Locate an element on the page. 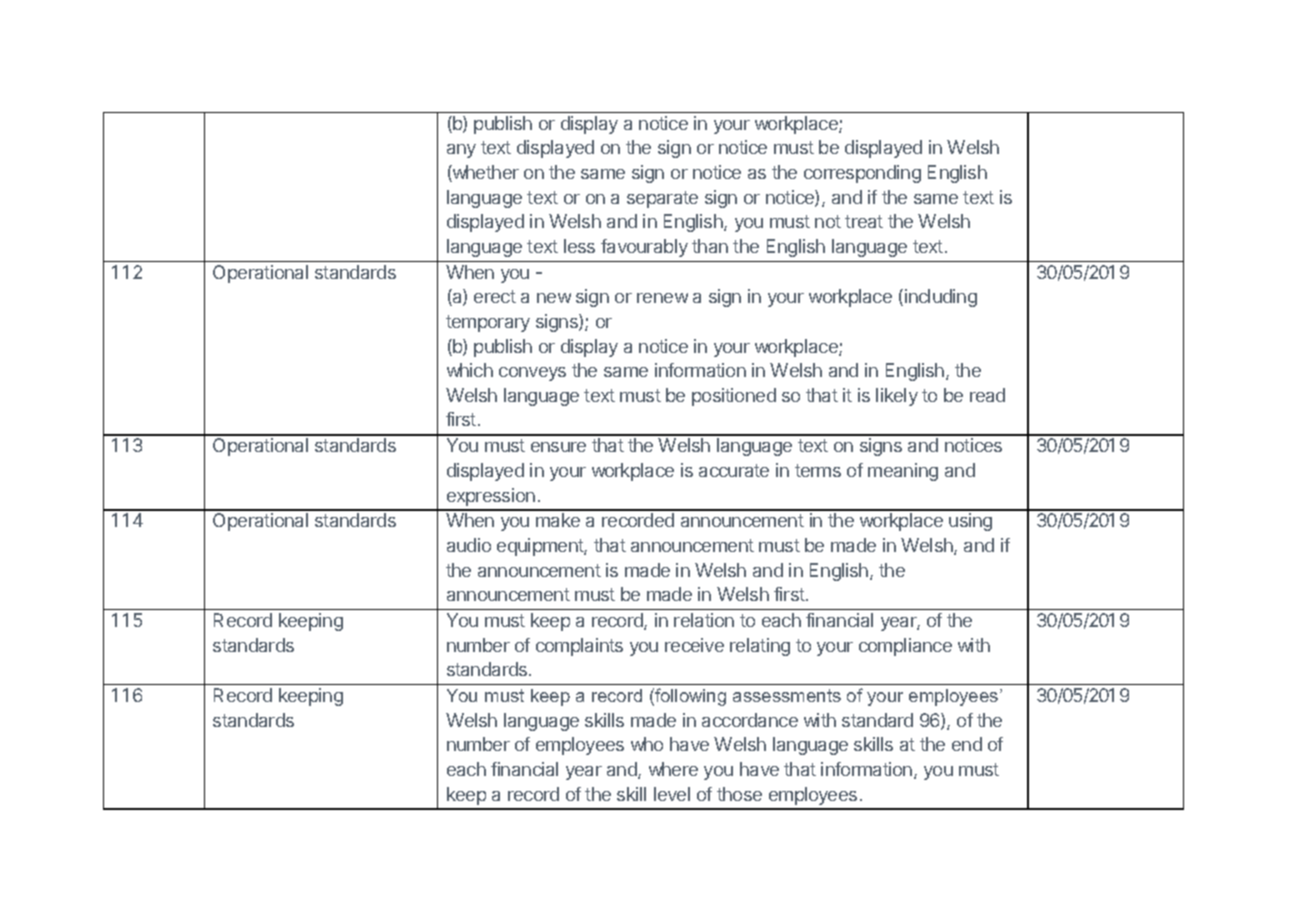 This image has width=1308, height=924. who is located at coordinates (647, 744).
